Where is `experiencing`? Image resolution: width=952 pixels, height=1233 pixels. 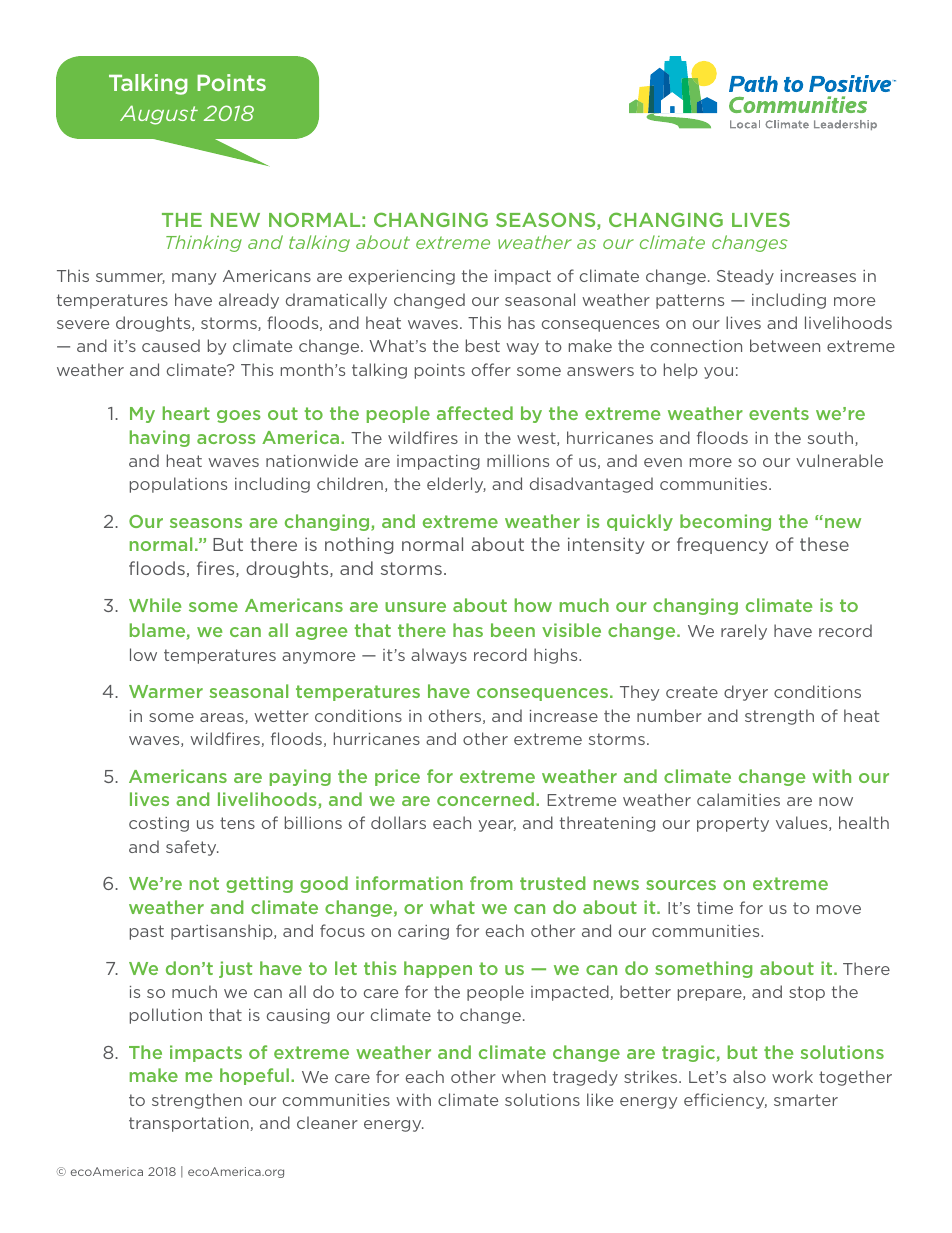
experiencing is located at coordinates (402, 277).
